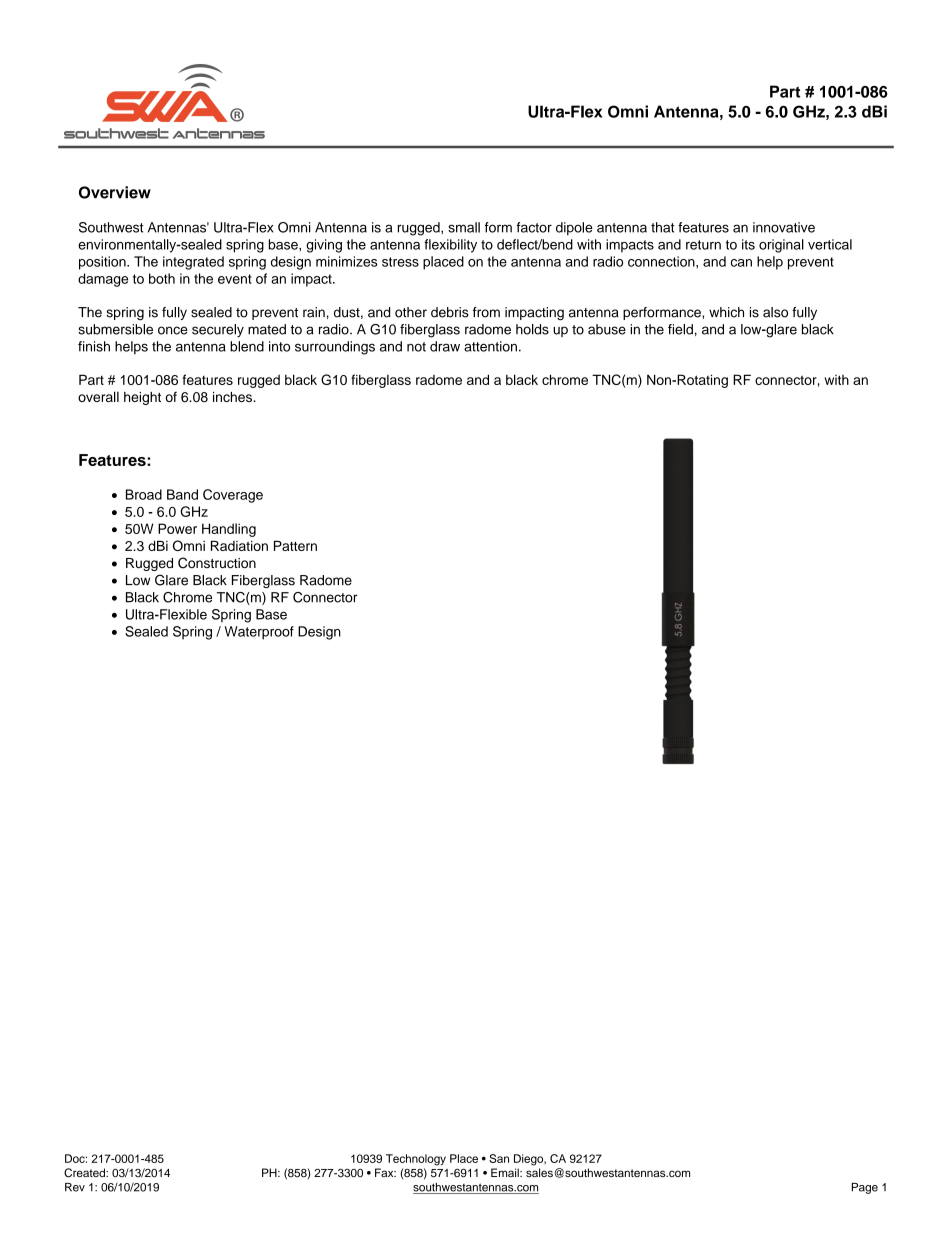 The height and width of the image is (1233, 952). Describe the element at coordinates (499, 1158) in the image. I see `San` at that location.
